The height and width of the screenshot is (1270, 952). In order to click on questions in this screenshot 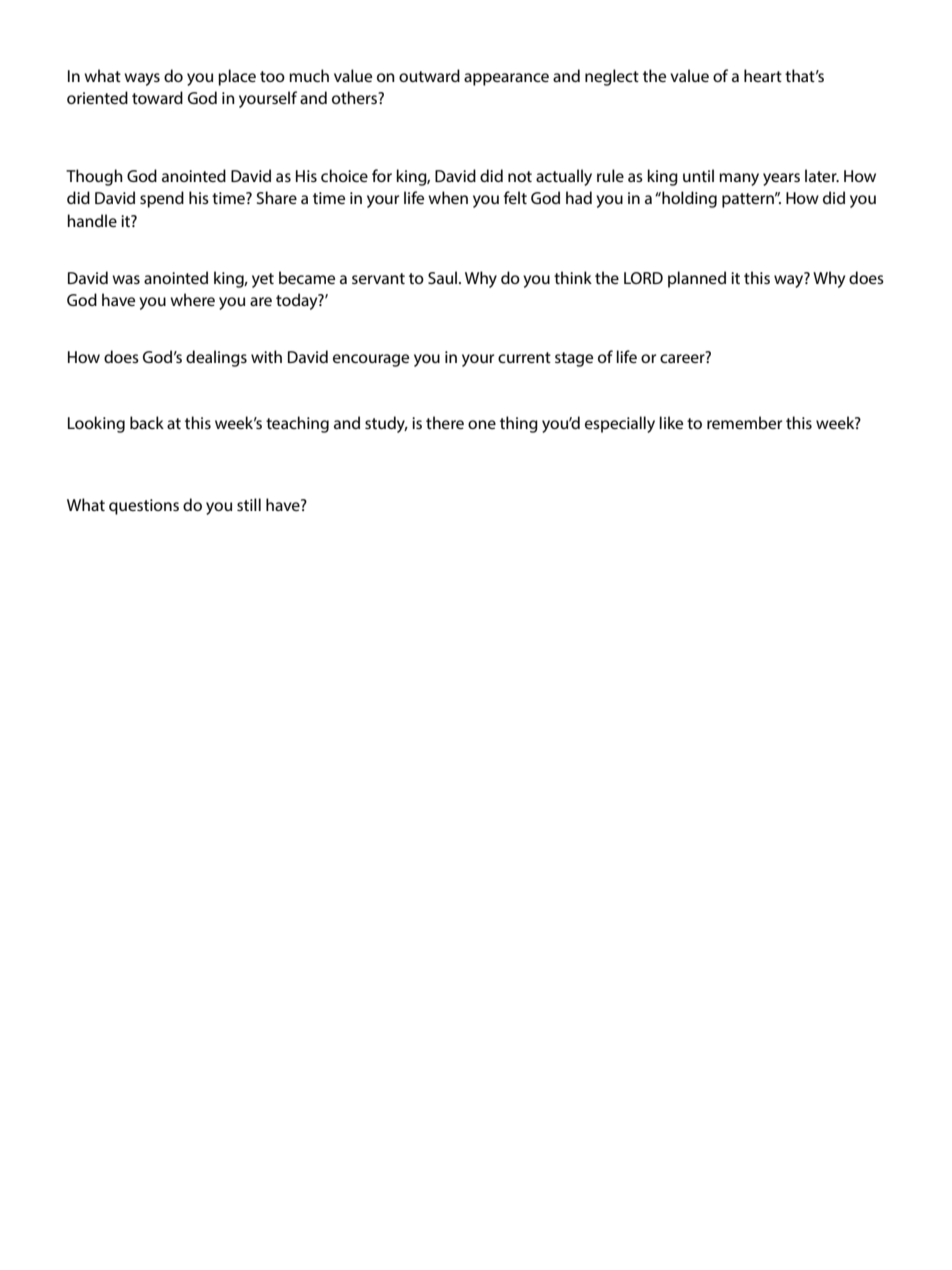, I will do `click(144, 507)`.
